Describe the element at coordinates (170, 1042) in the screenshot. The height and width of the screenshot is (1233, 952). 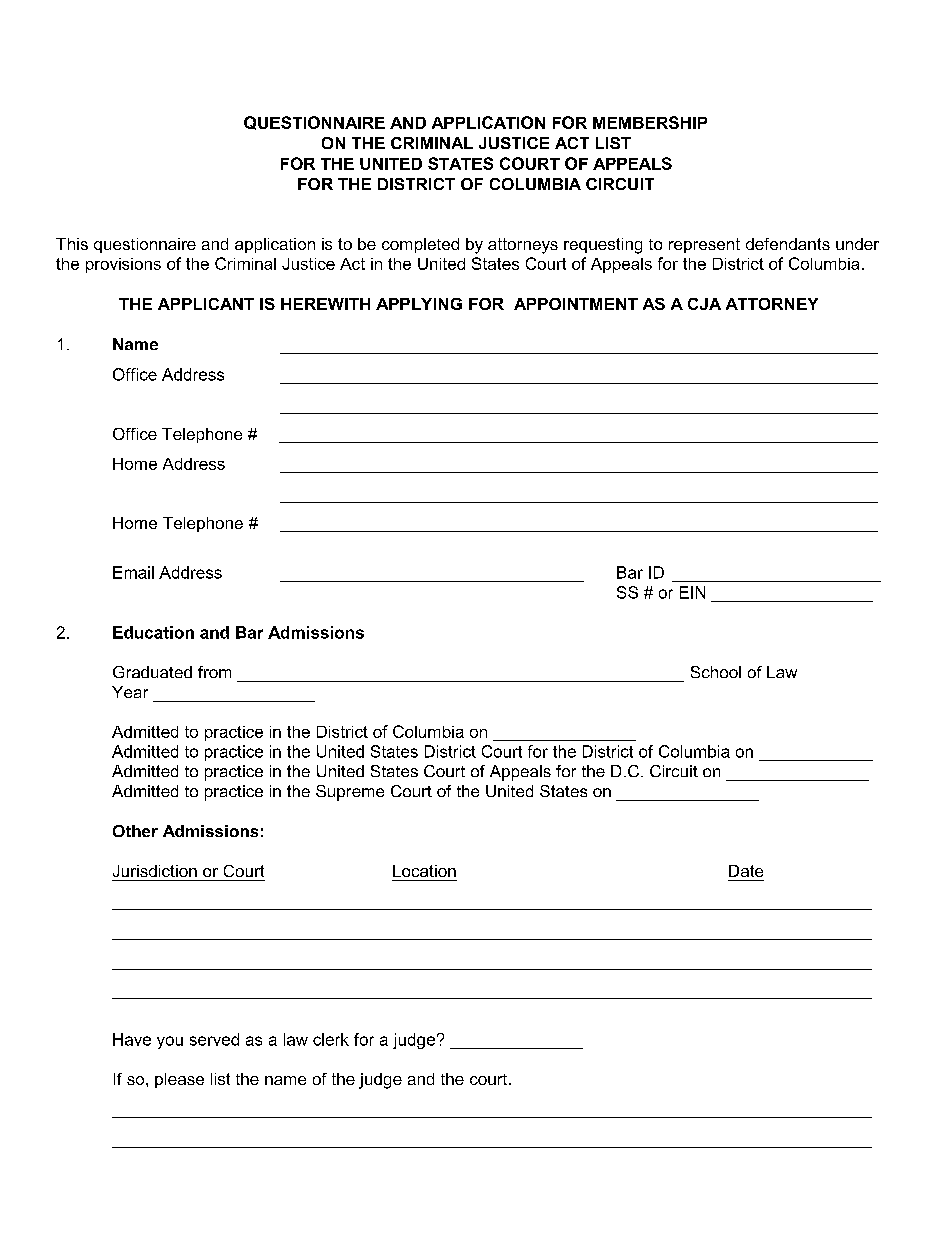
I see `you` at that location.
